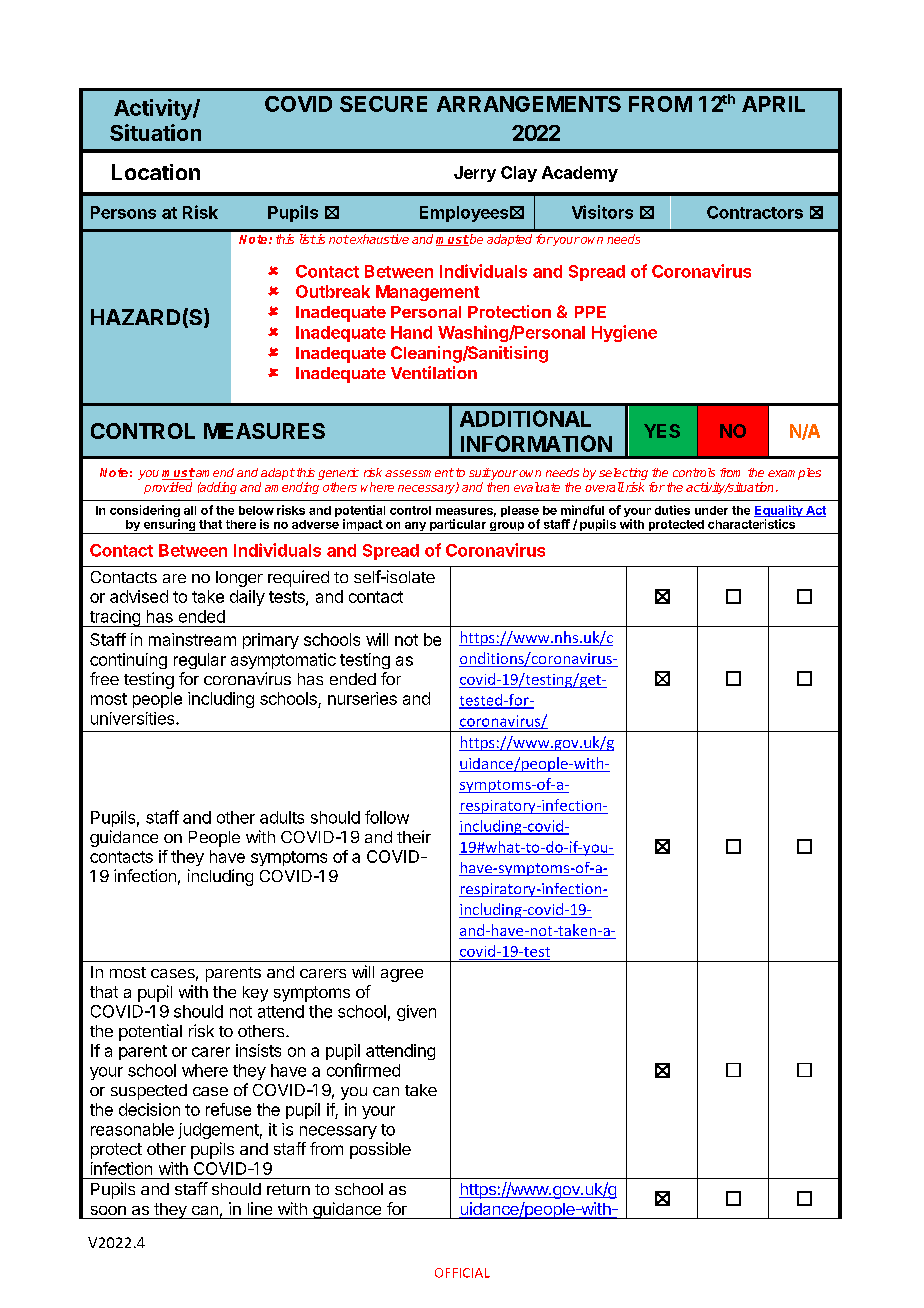 Image resolution: width=924 pixels, height=1308 pixels. Describe the element at coordinates (168, 488) in the screenshot. I see `provided` at that location.
